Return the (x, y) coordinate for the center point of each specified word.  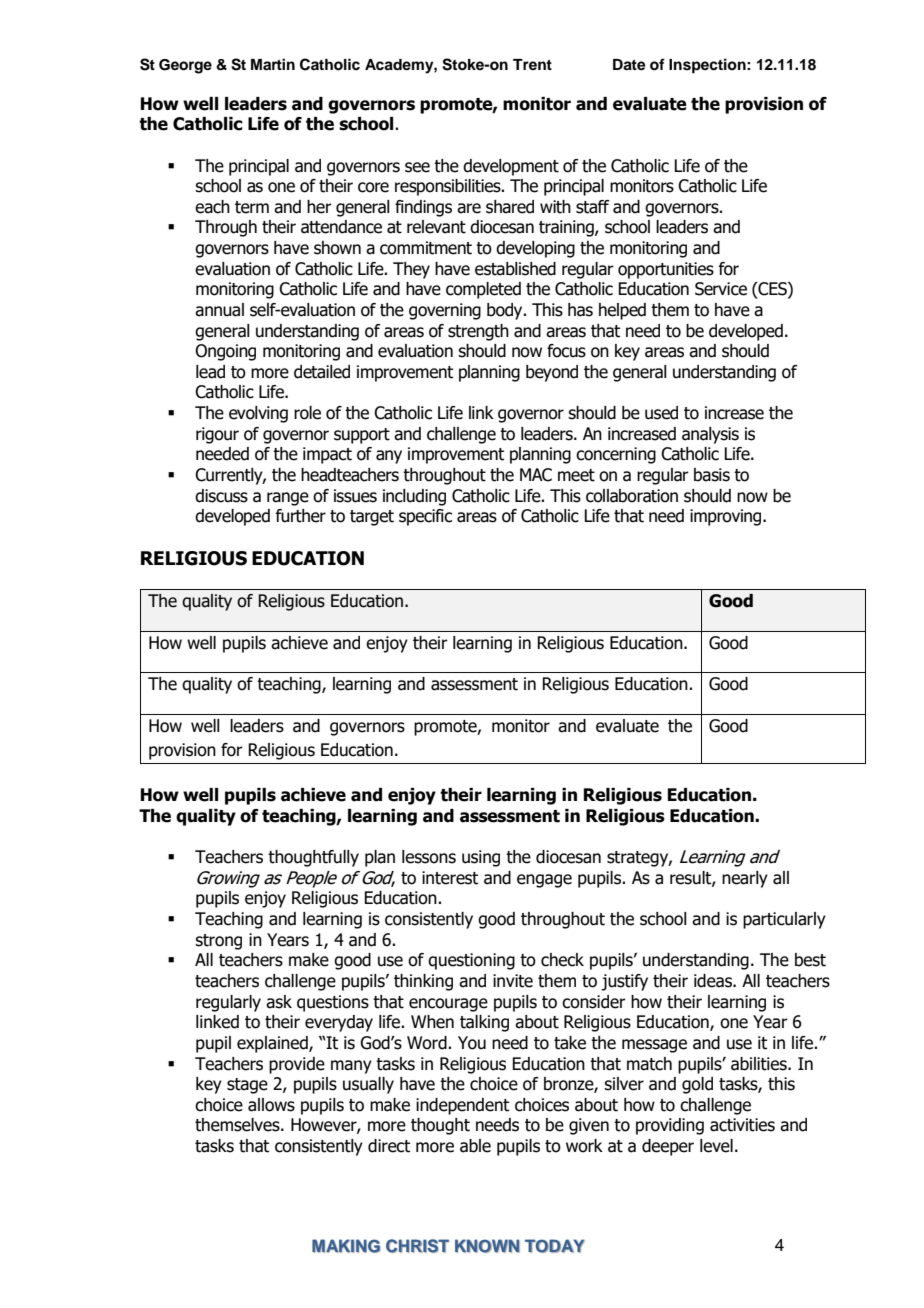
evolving (258, 414)
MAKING (346, 1246)
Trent (532, 64)
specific (425, 517)
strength (478, 332)
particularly (784, 920)
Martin (273, 64)
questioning (471, 961)
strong (218, 942)
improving (727, 517)
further (300, 516)
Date (629, 65)
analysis (710, 435)
